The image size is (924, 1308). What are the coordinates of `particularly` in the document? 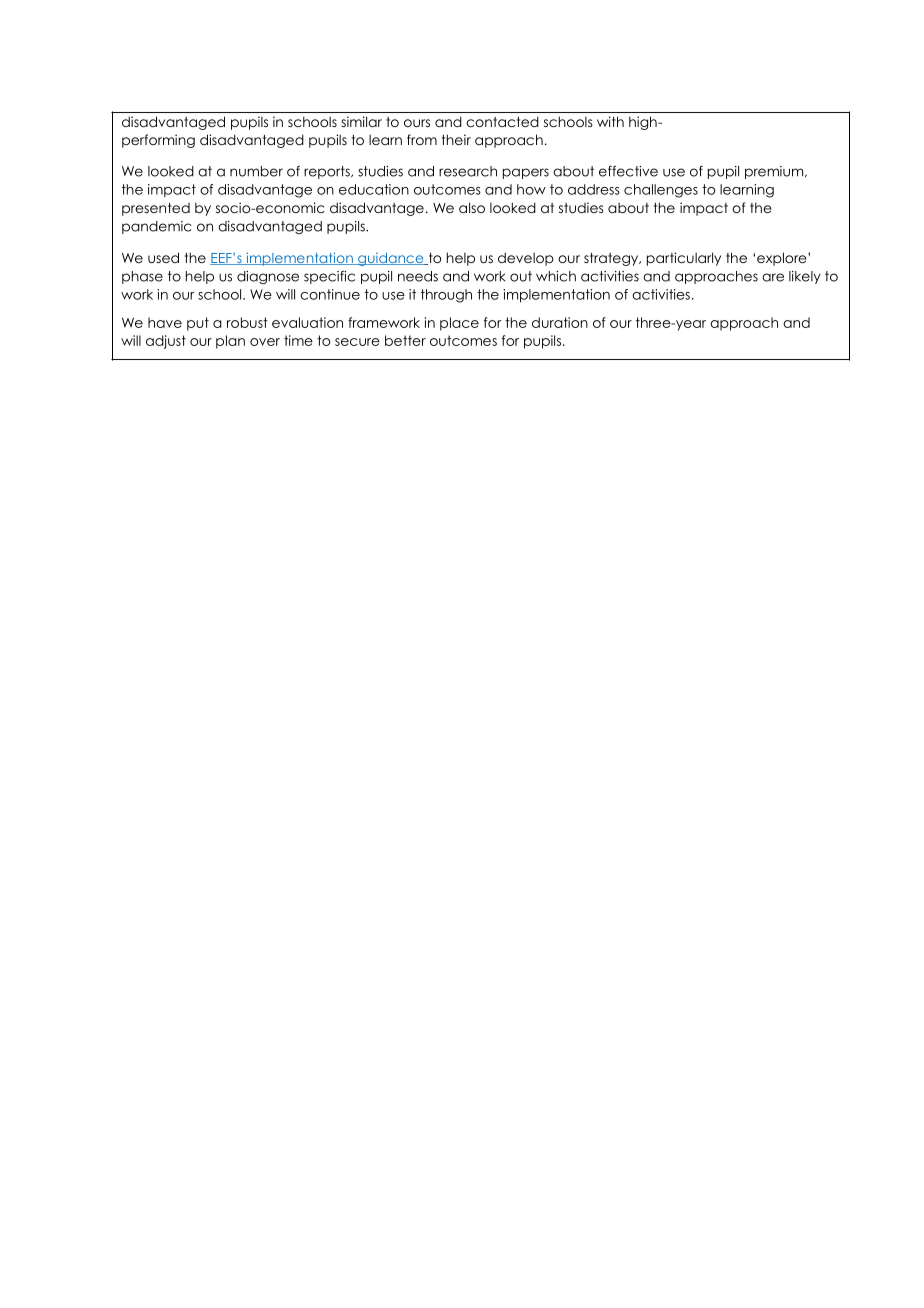 It's located at (684, 259).
